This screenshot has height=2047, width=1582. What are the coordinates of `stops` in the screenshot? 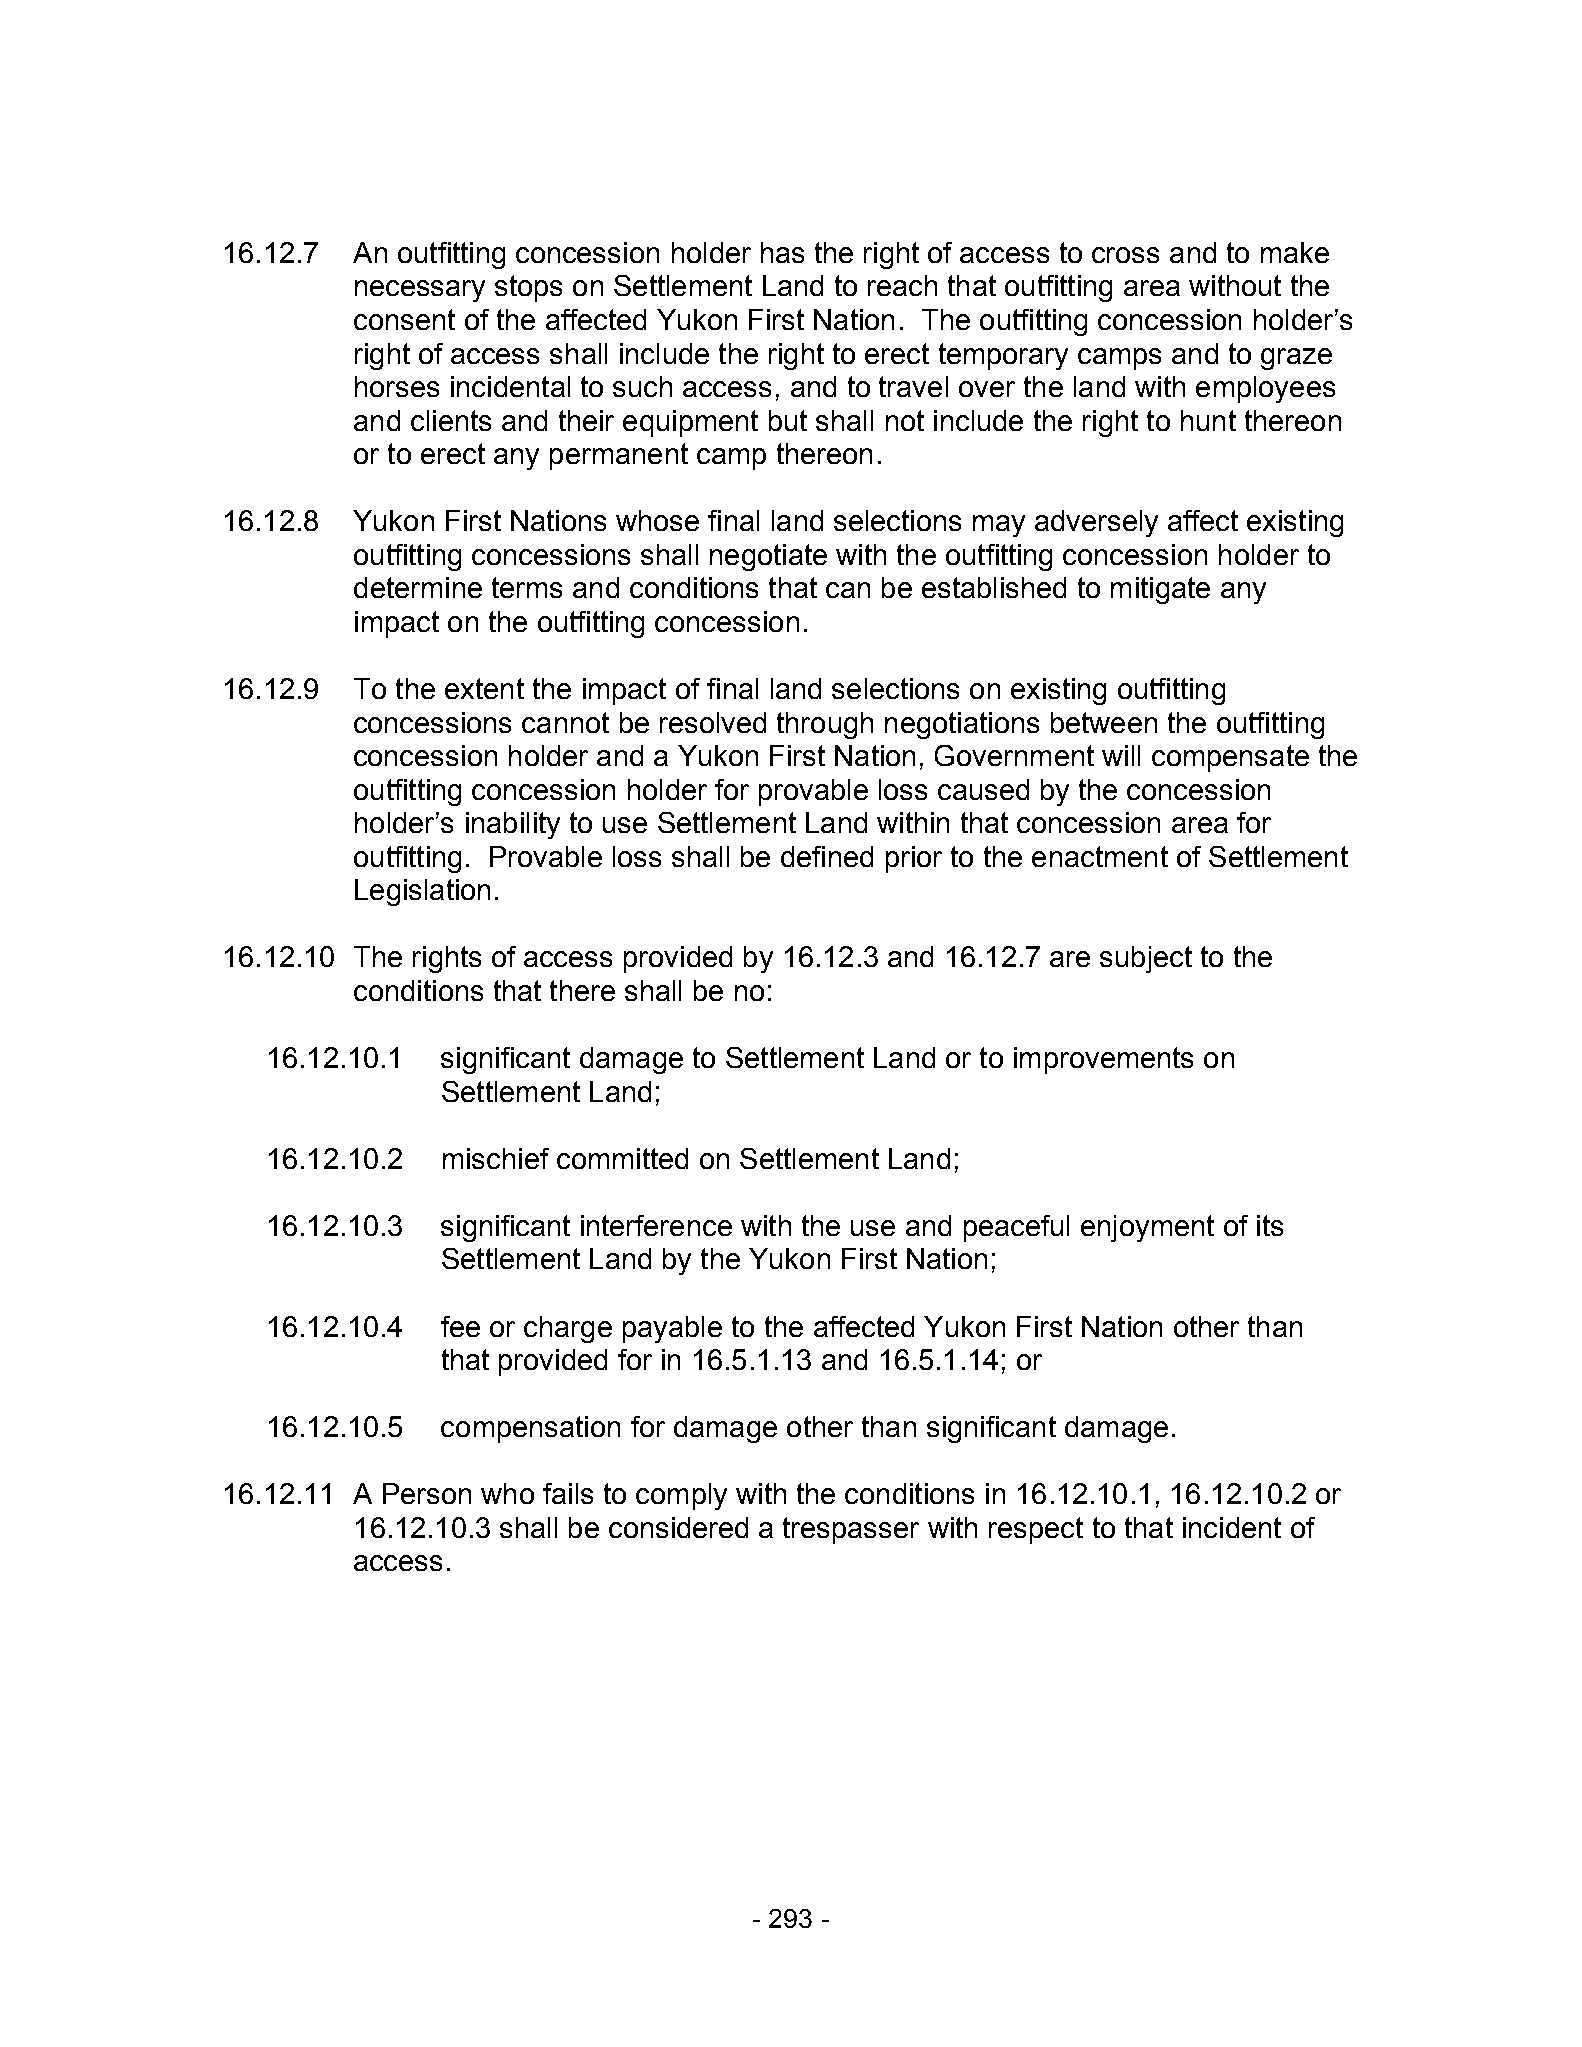 It's located at (528, 288).
